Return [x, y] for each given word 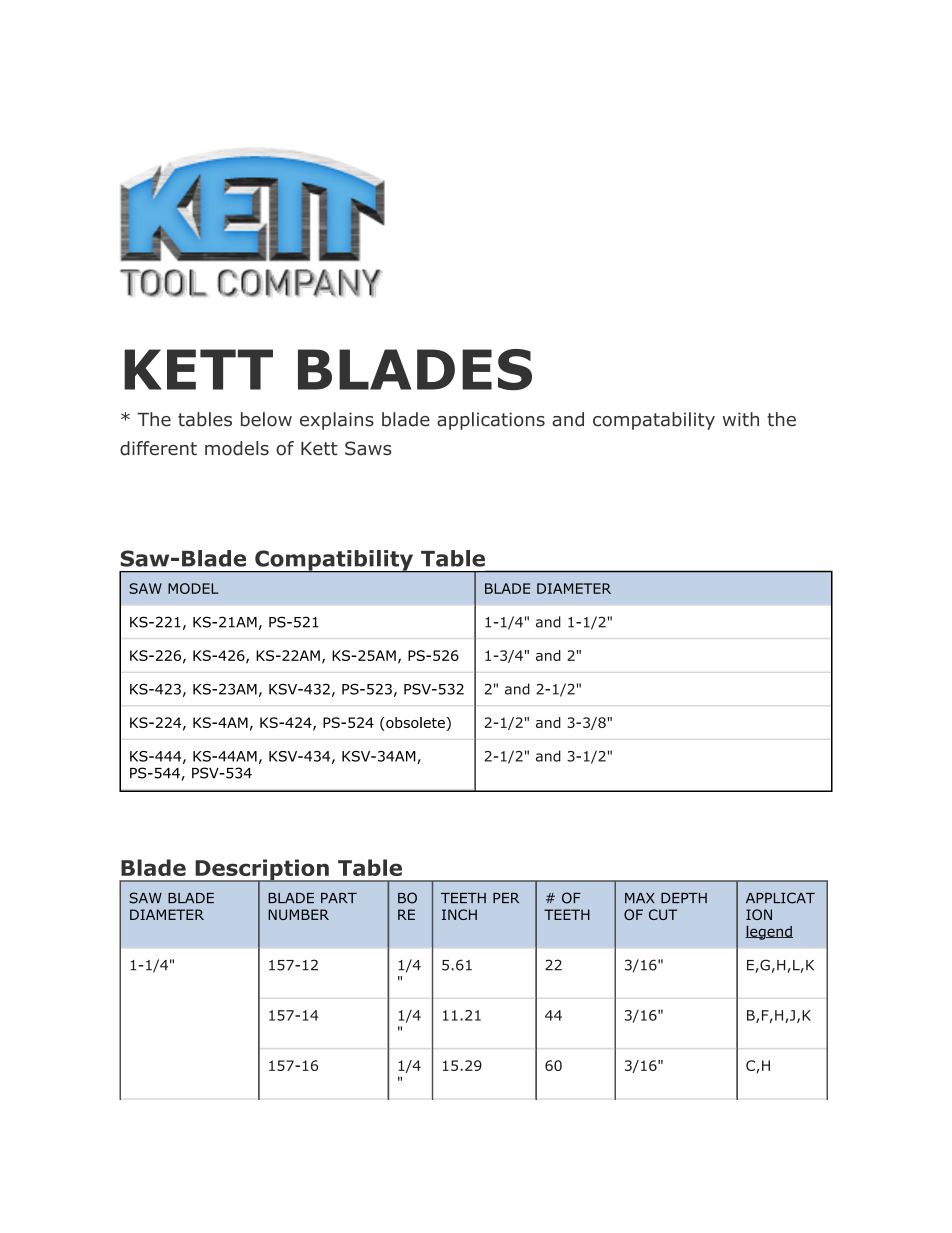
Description [262, 870]
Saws [368, 448]
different [158, 448]
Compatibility [334, 561]
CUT [663, 914]
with [741, 419]
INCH [459, 914]
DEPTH [684, 898]
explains [337, 421]
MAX [640, 898]
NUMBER [298, 914]
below [266, 419]
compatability [654, 421]
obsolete [414, 724]
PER [506, 898]
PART [339, 898]
